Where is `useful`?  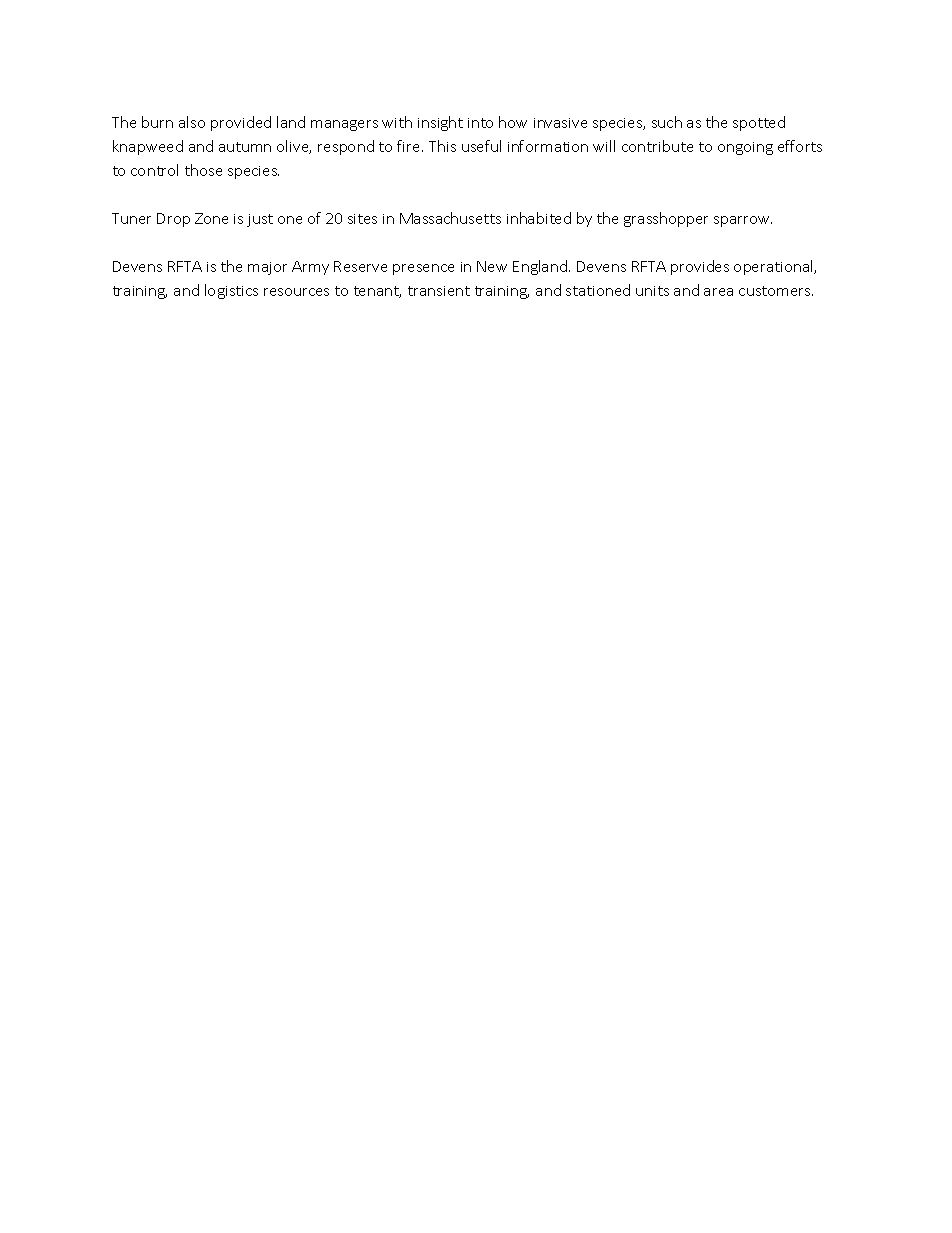 useful is located at coordinates (481, 146).
